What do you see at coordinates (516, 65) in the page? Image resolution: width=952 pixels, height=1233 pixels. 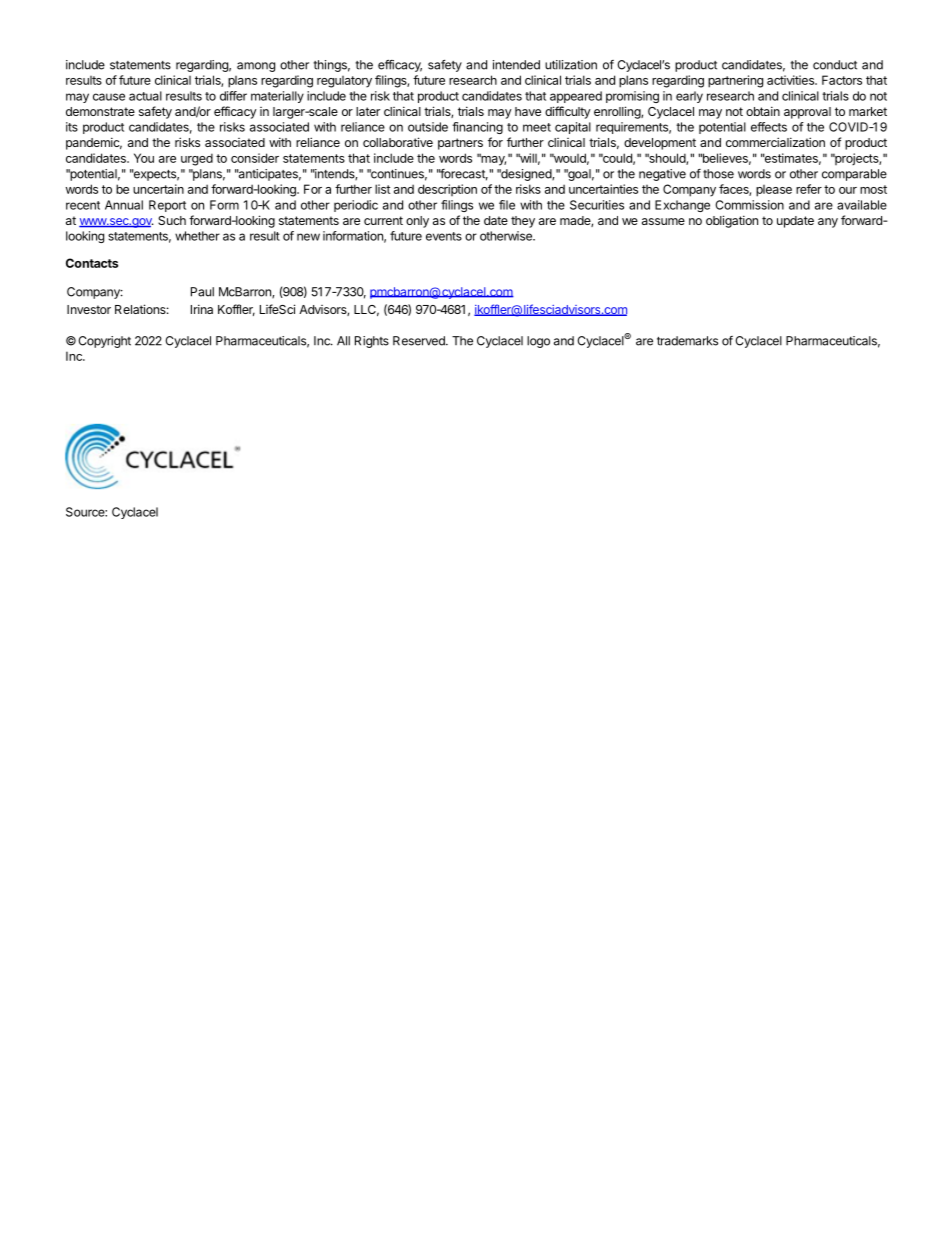 I see `intended` at bounding box center [516, 65].
